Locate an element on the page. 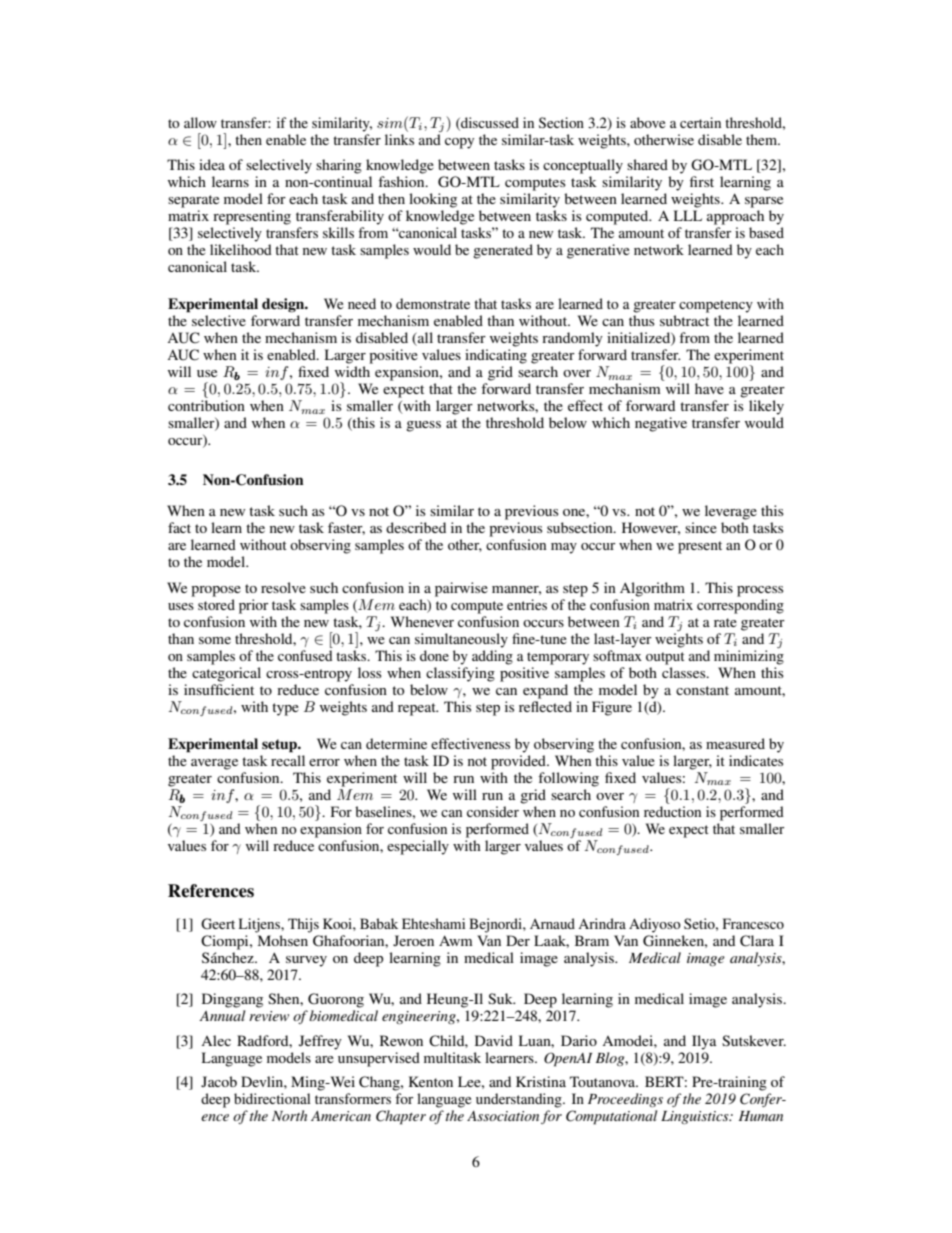  bidirectional is located at coordinates (272, 1098).
